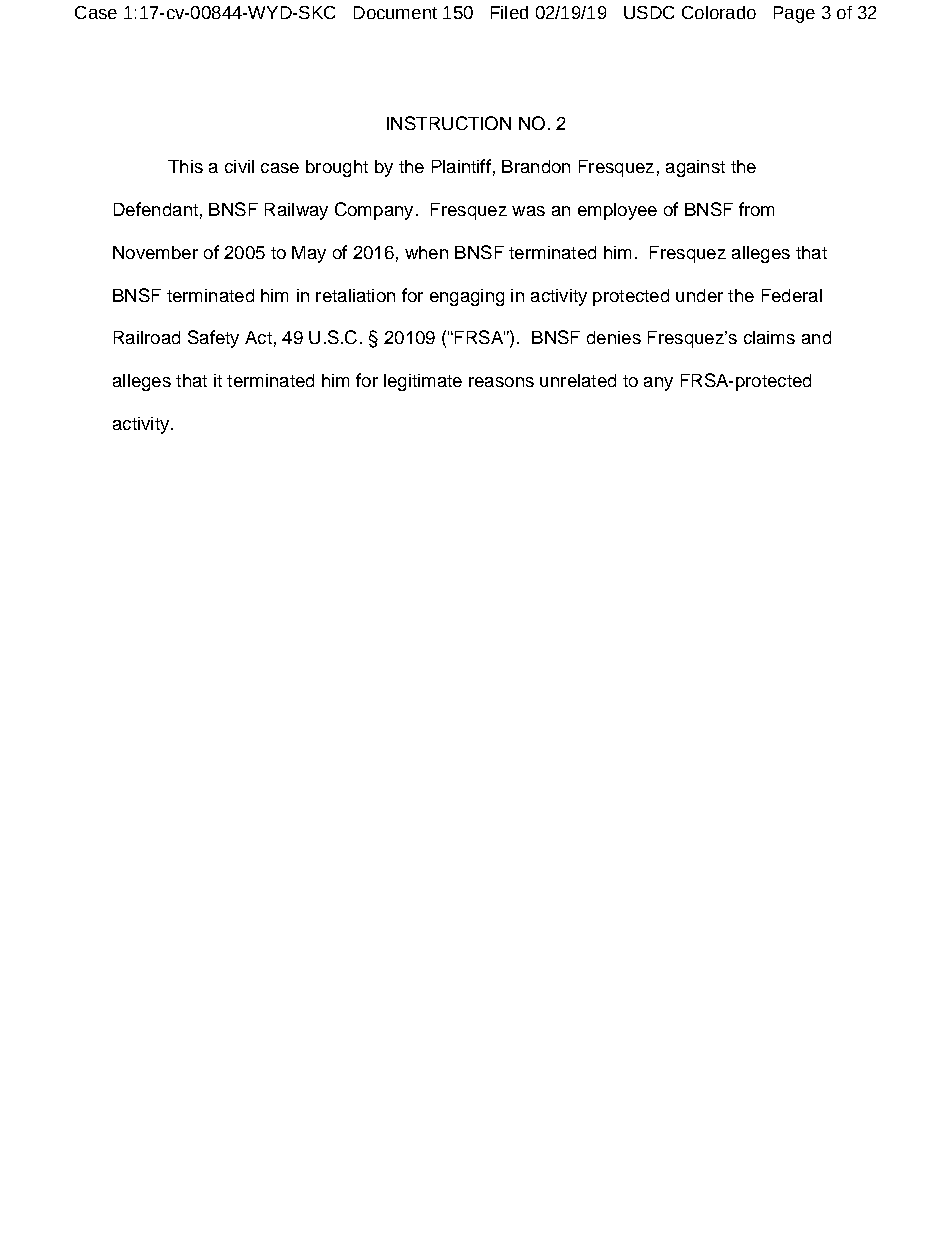  Describe the element at coordinates (395, 12) in the image. I see `Document` at that location.
